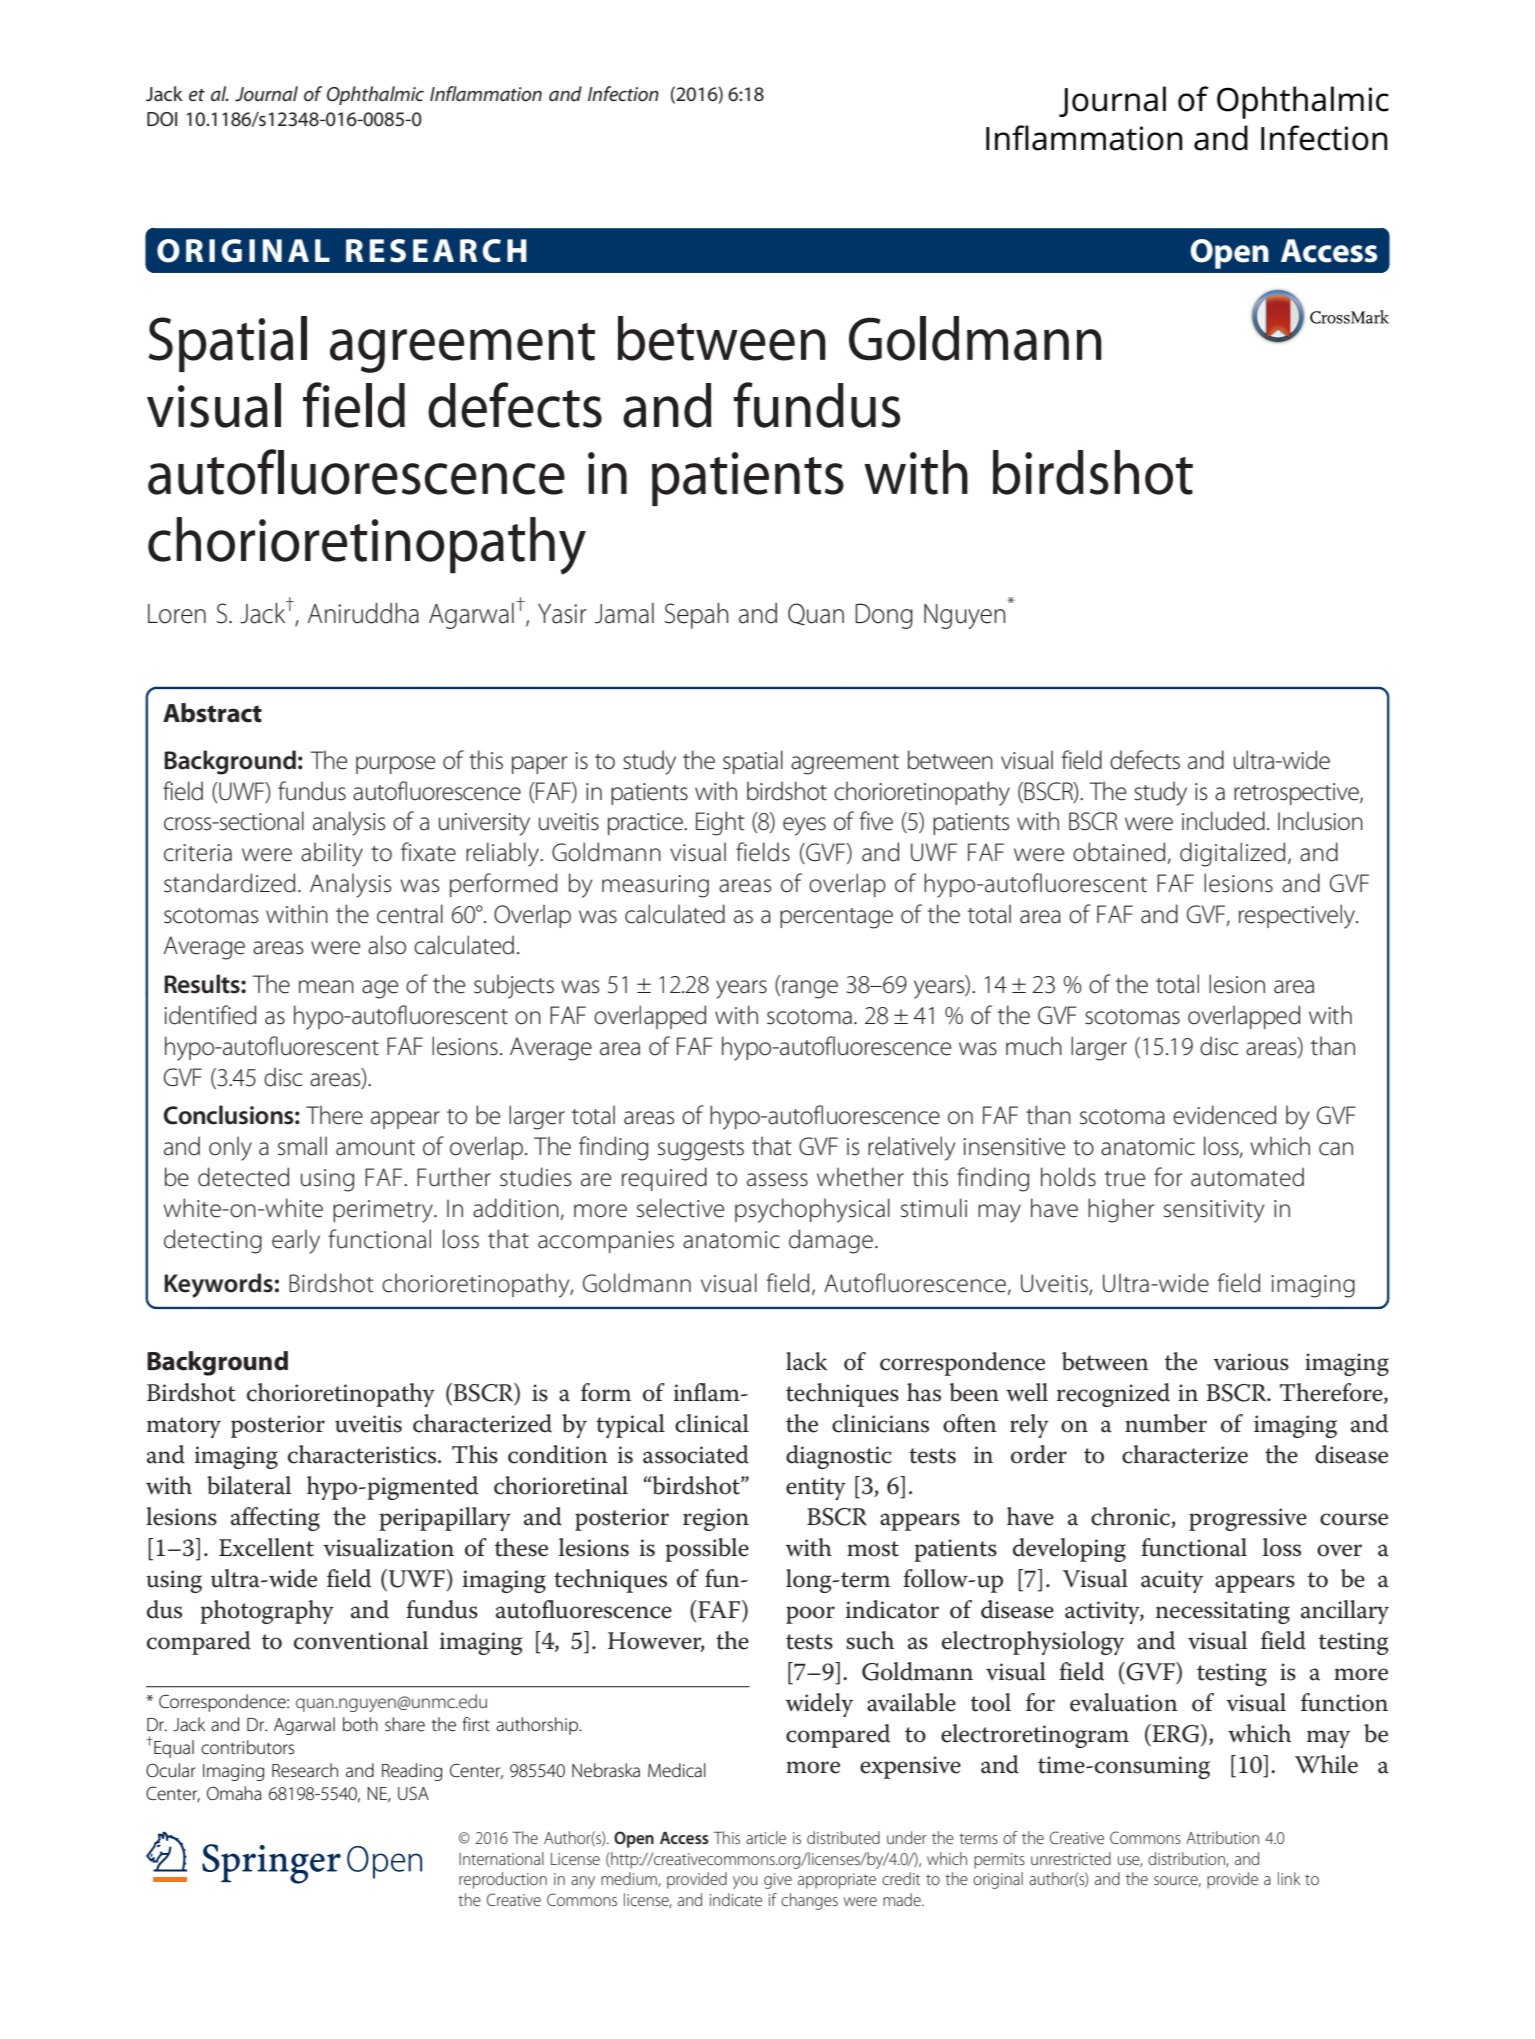 The width and height of the document is (1535, 2039). Describe the element at coordinates (234, 1793) in the document. I see `Omaha` at that location.
